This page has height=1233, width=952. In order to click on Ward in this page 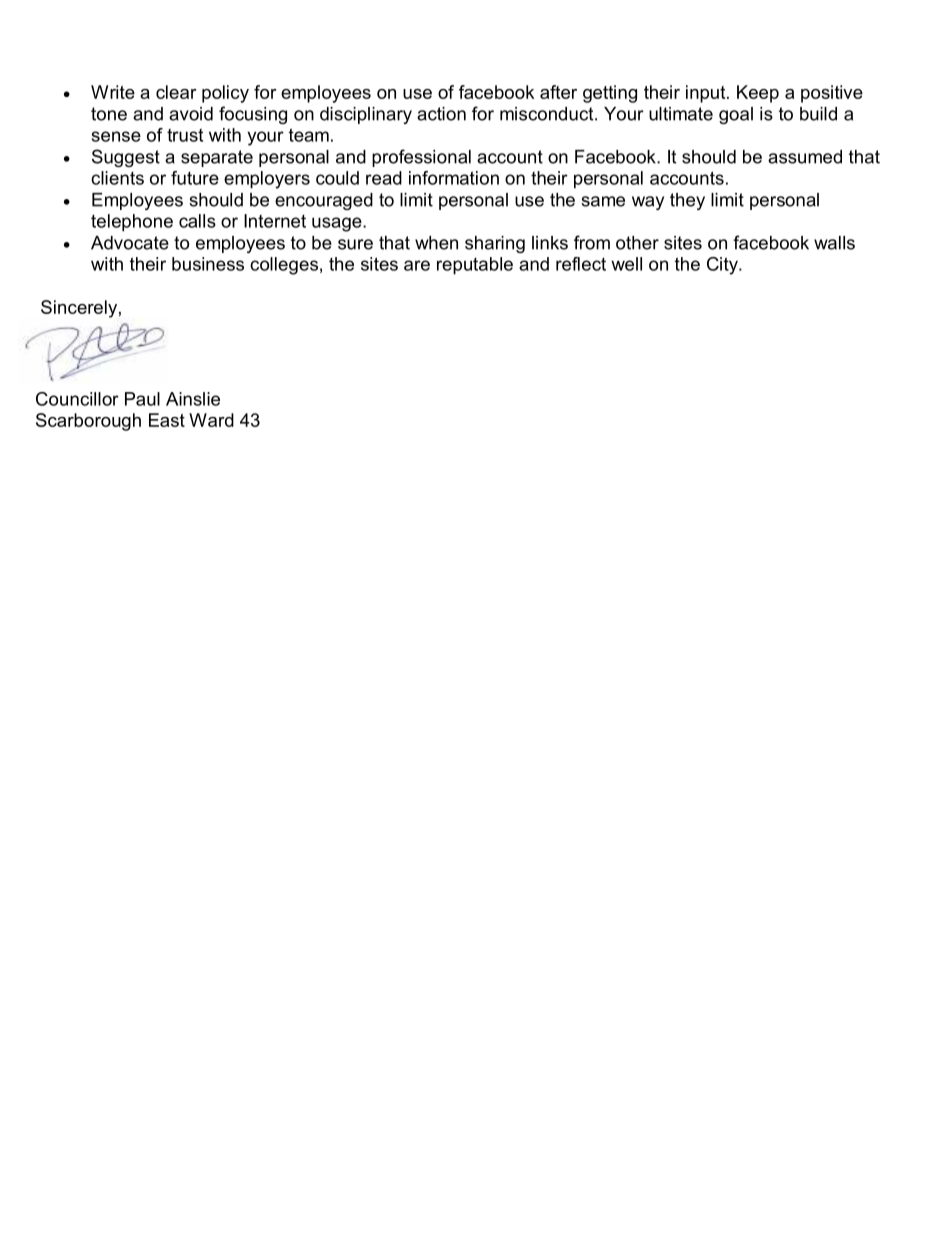, I will do `click(211, 420)`.
